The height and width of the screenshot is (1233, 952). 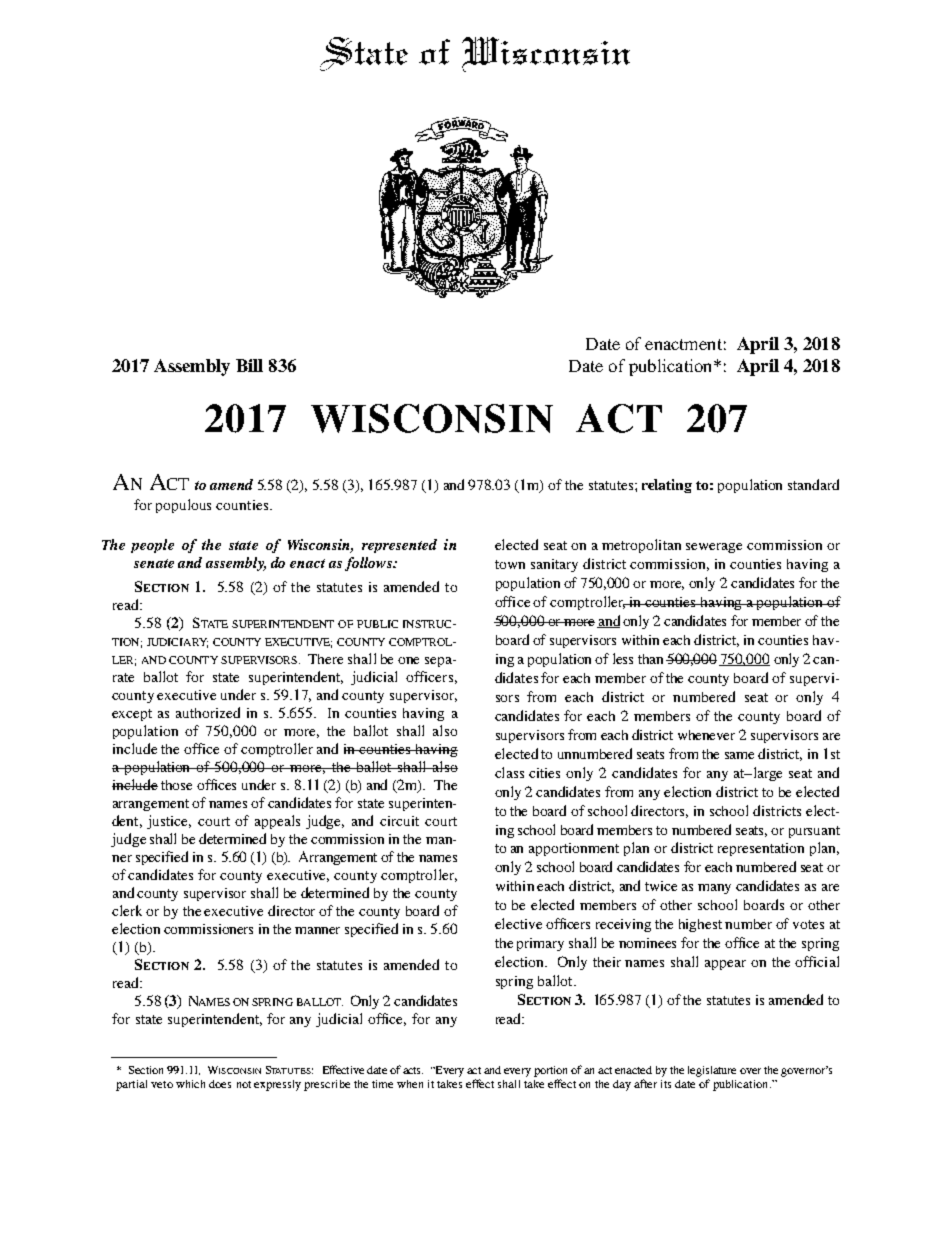 What do you see at coordinates (714, 548) in the screenshot?
I see `sewerage` at bounding box center [714, 548].
